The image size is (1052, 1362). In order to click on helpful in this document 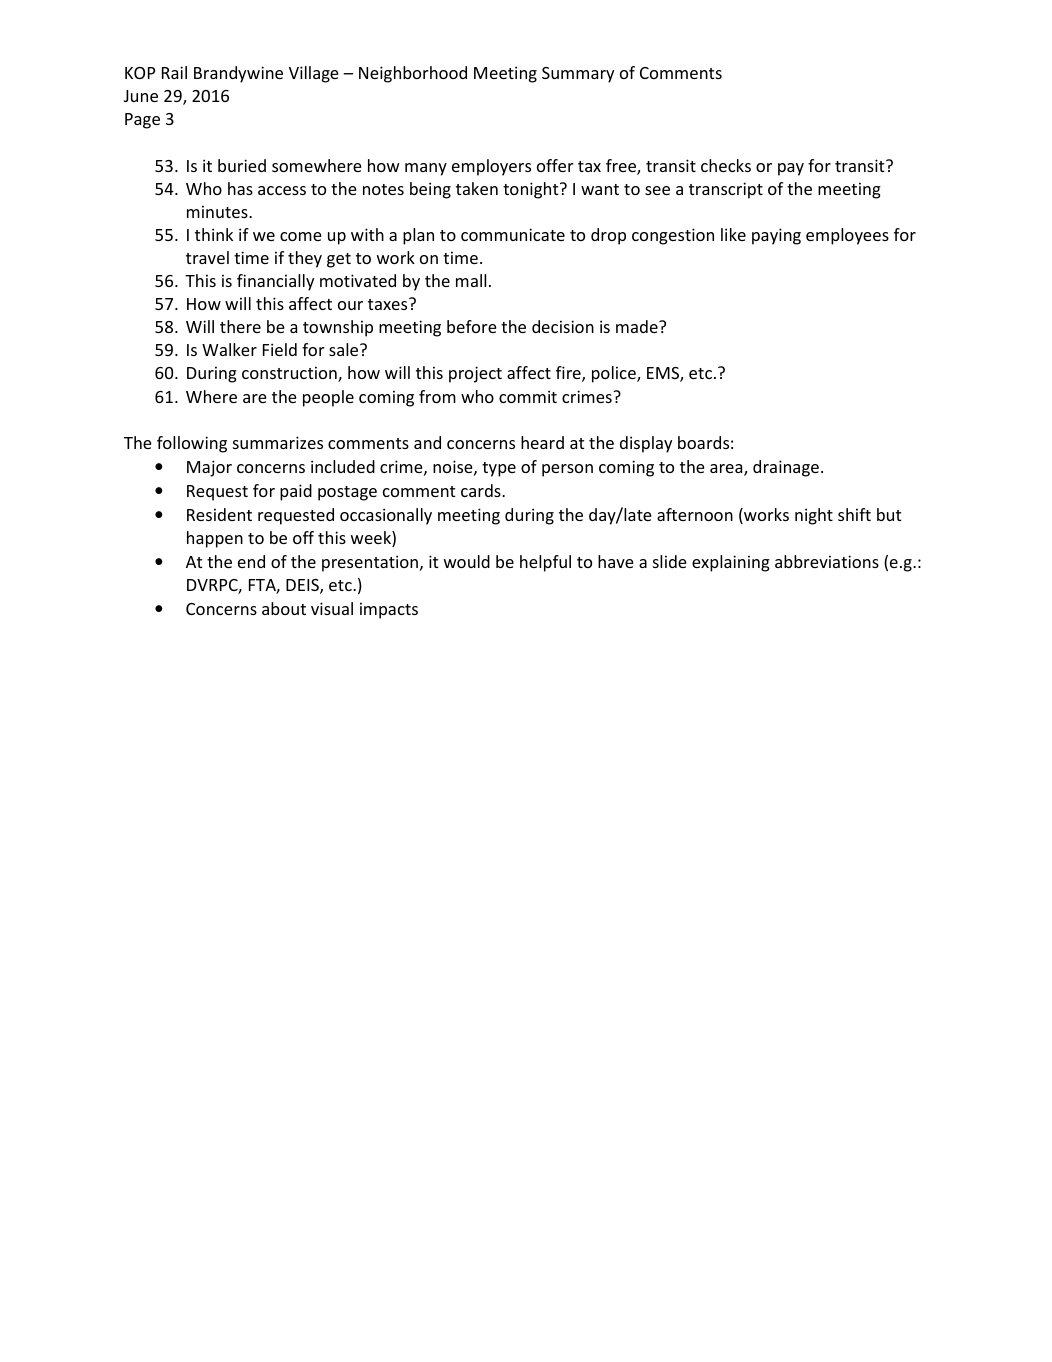, I will do `click(545, 563)`.
